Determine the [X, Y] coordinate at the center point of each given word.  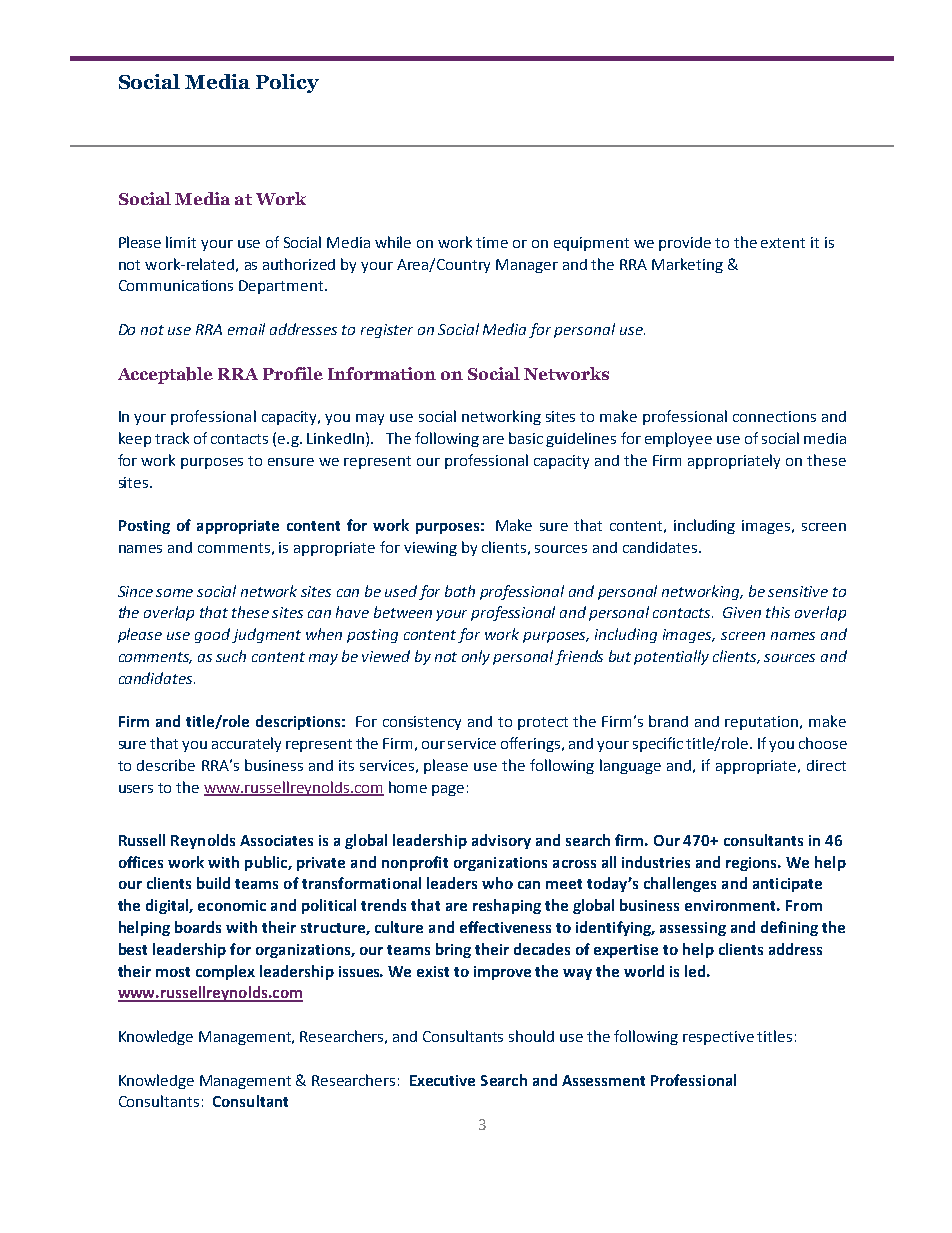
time [492, 242]
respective [718, 1038]
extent [783, 243]
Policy [287, 83]
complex [225, 972]
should [531, 1036]
